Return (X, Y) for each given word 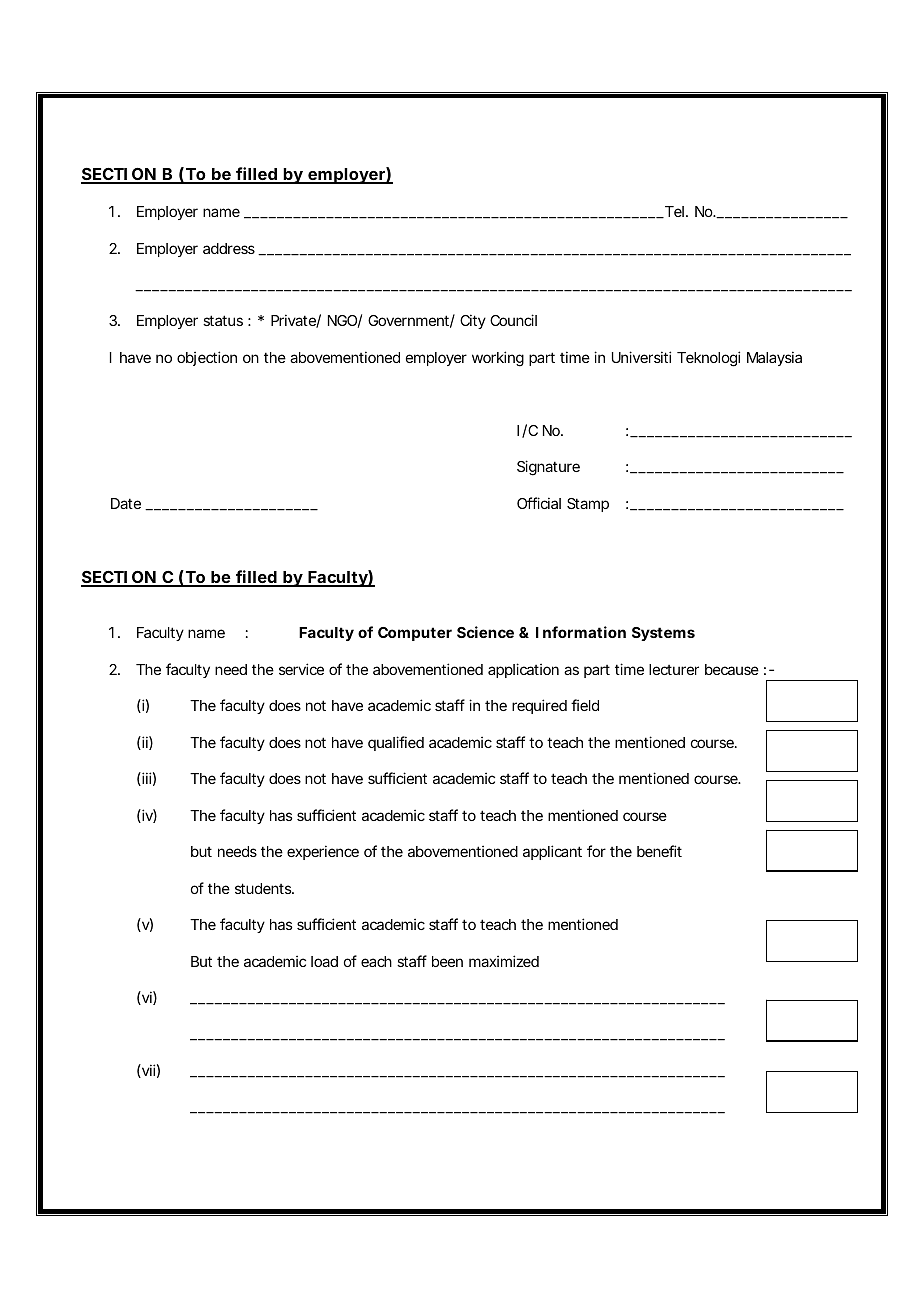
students (264, 888)
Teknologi (708, 359)
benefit (659, 851)
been (447, 961)
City (473, 321)
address (229, 248)
